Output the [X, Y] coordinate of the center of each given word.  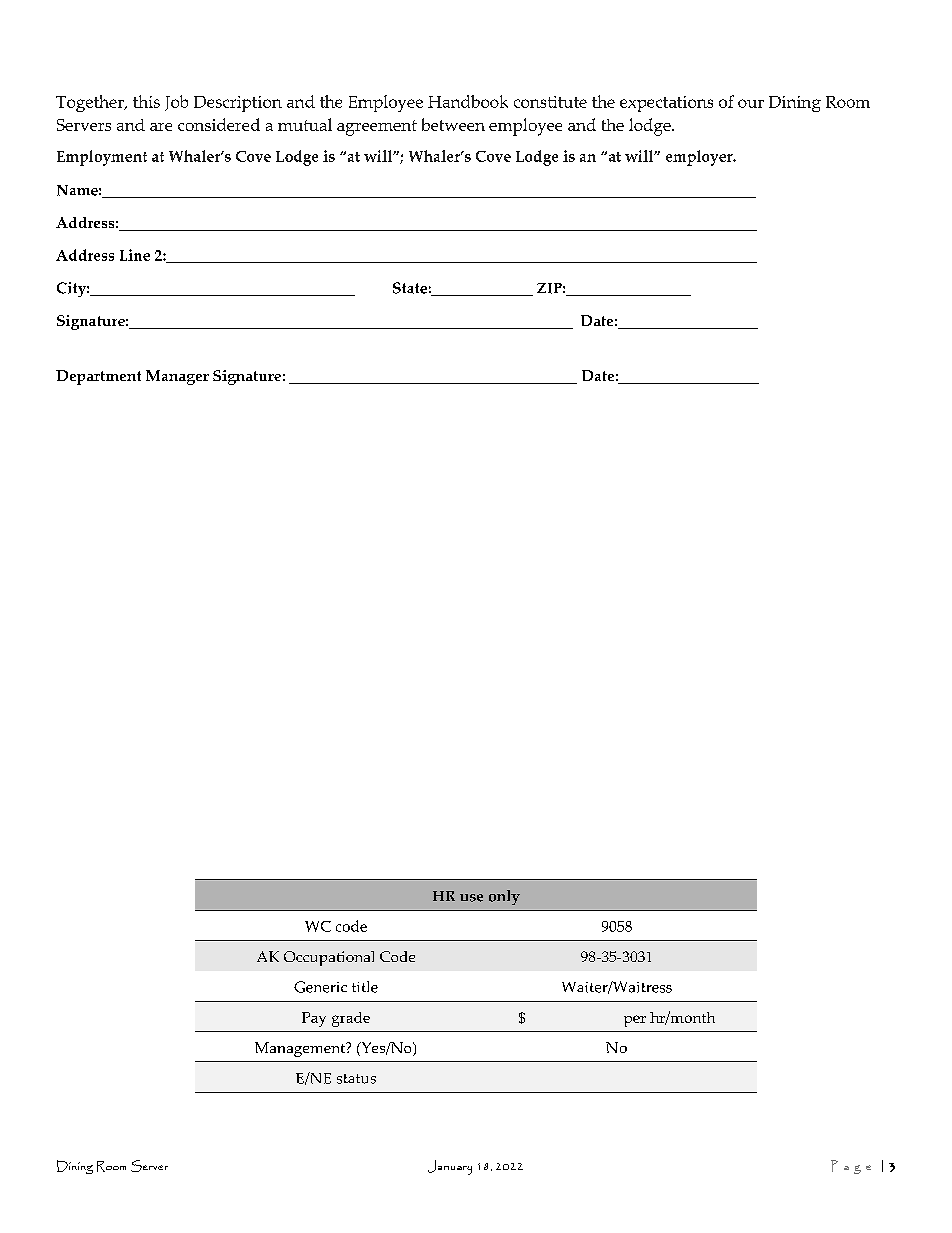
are [161, 127]
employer [700, 158]
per [635, 1021]
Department [98, 377]
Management [301, 1049]
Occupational [329, 958]
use [471, 898]
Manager [177, 377]
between [453, 124]
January [450, 1167]
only [504, 897]
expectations [666, 104]
